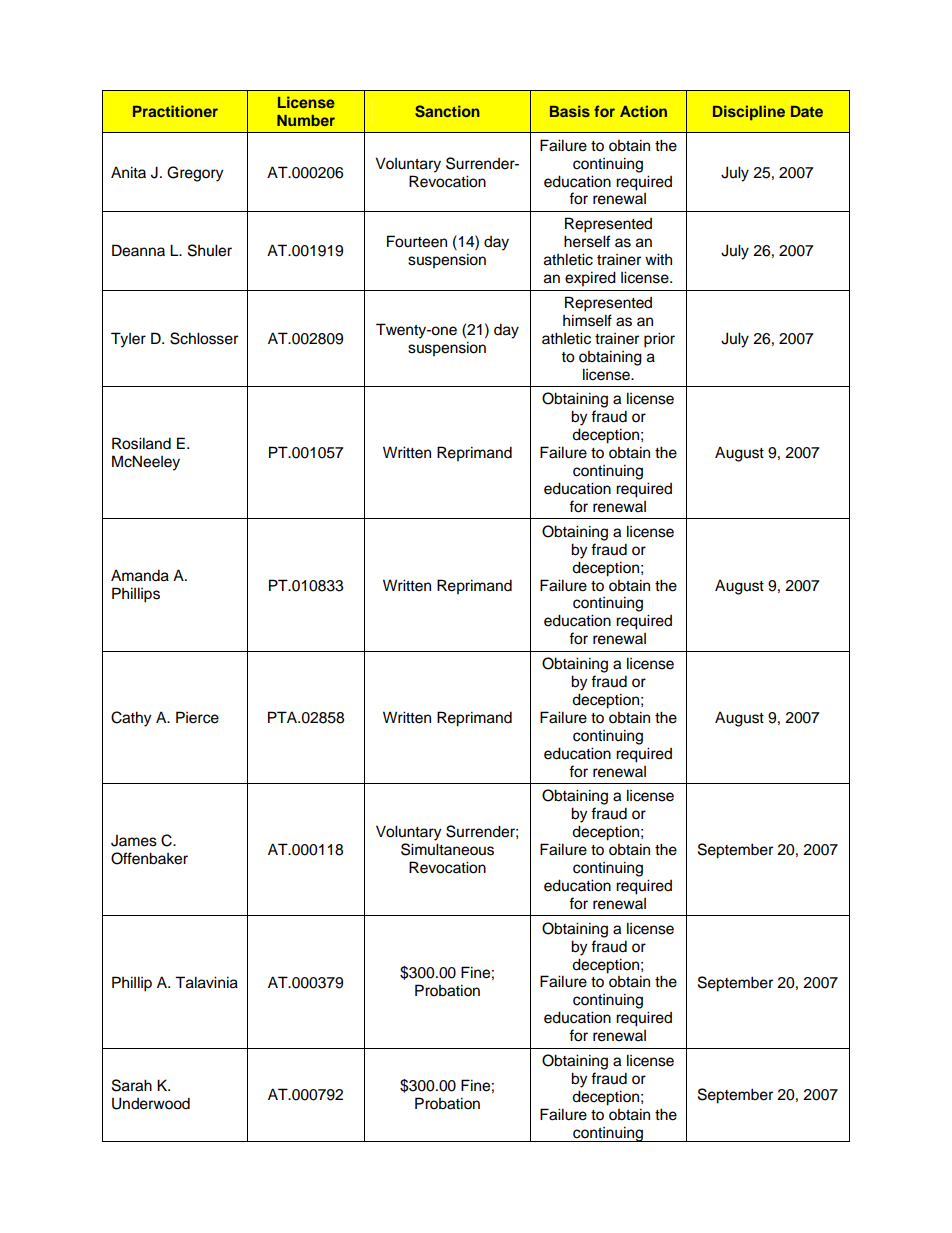  What do you see at coordinates (132, 1085) in the screenshot?
I see `Sarah` at bounding box center [132, 1085].
